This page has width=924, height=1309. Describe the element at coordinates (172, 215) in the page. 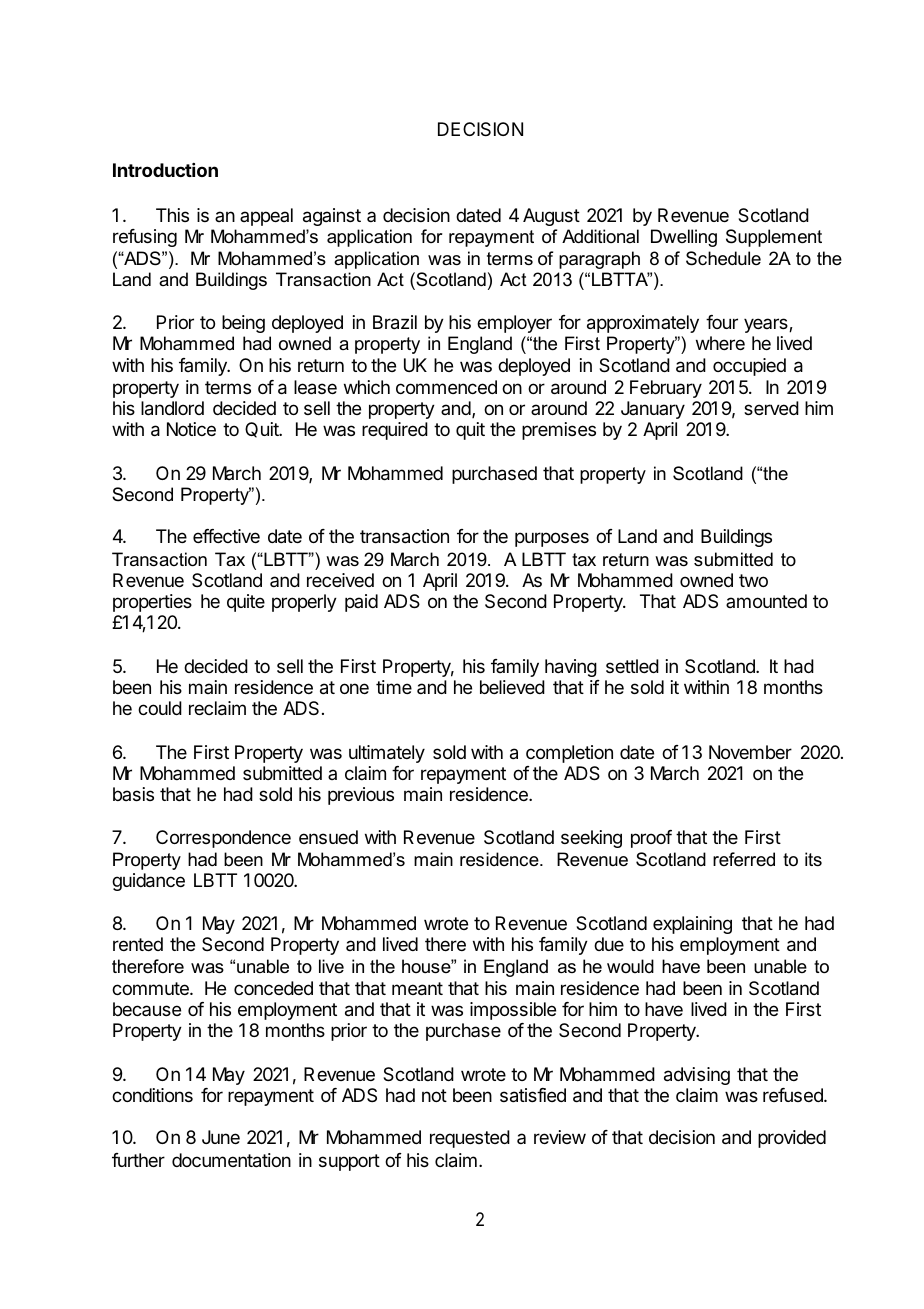

I see `This` at that location.
